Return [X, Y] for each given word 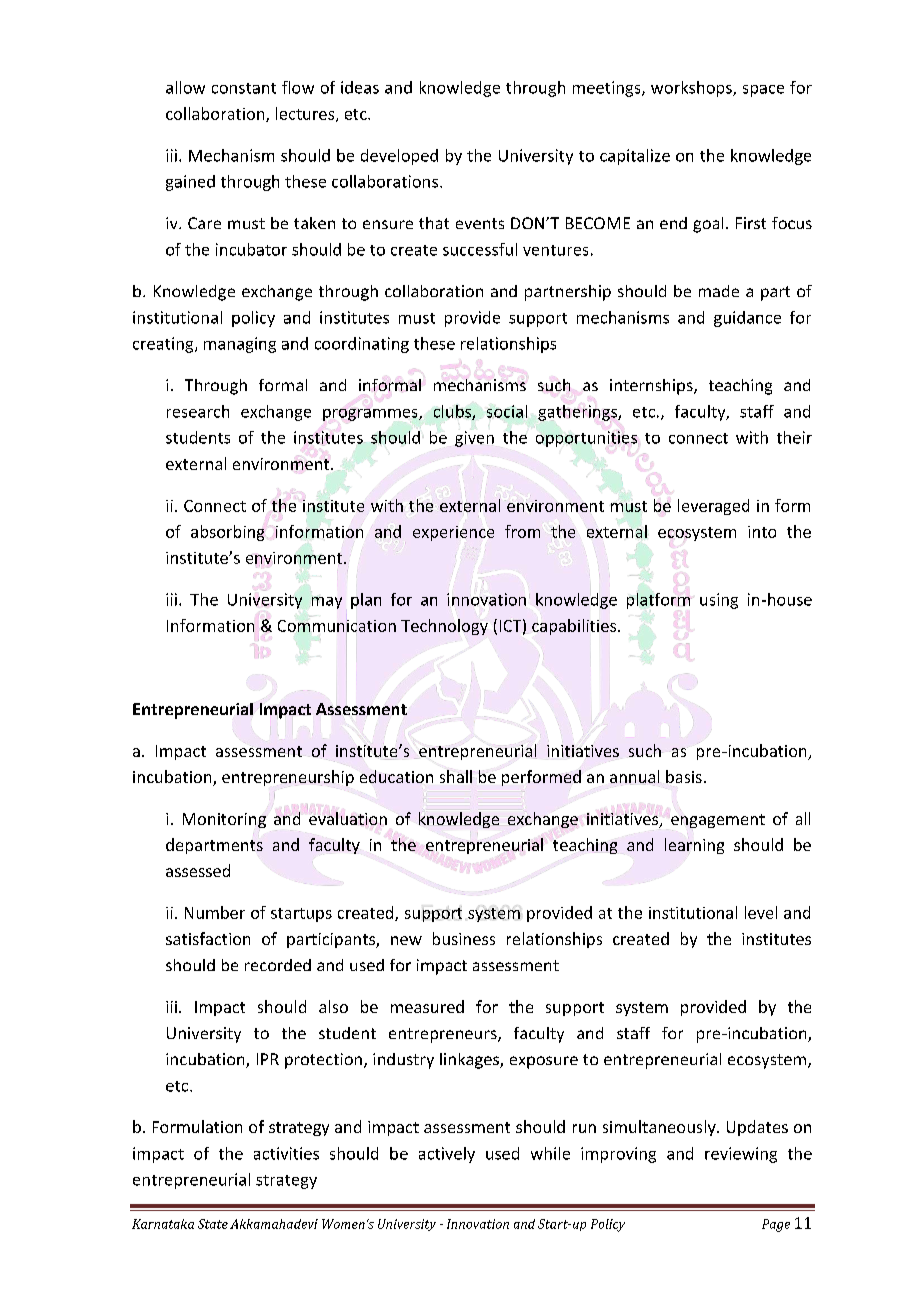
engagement [718, 821]
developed [399, 157]
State [213, 1224]
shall [456, 776]
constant [244, 88]
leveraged [713, 507]
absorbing [227, 533]
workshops [692, 89]
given [474, 439]
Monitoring [224, 820]
